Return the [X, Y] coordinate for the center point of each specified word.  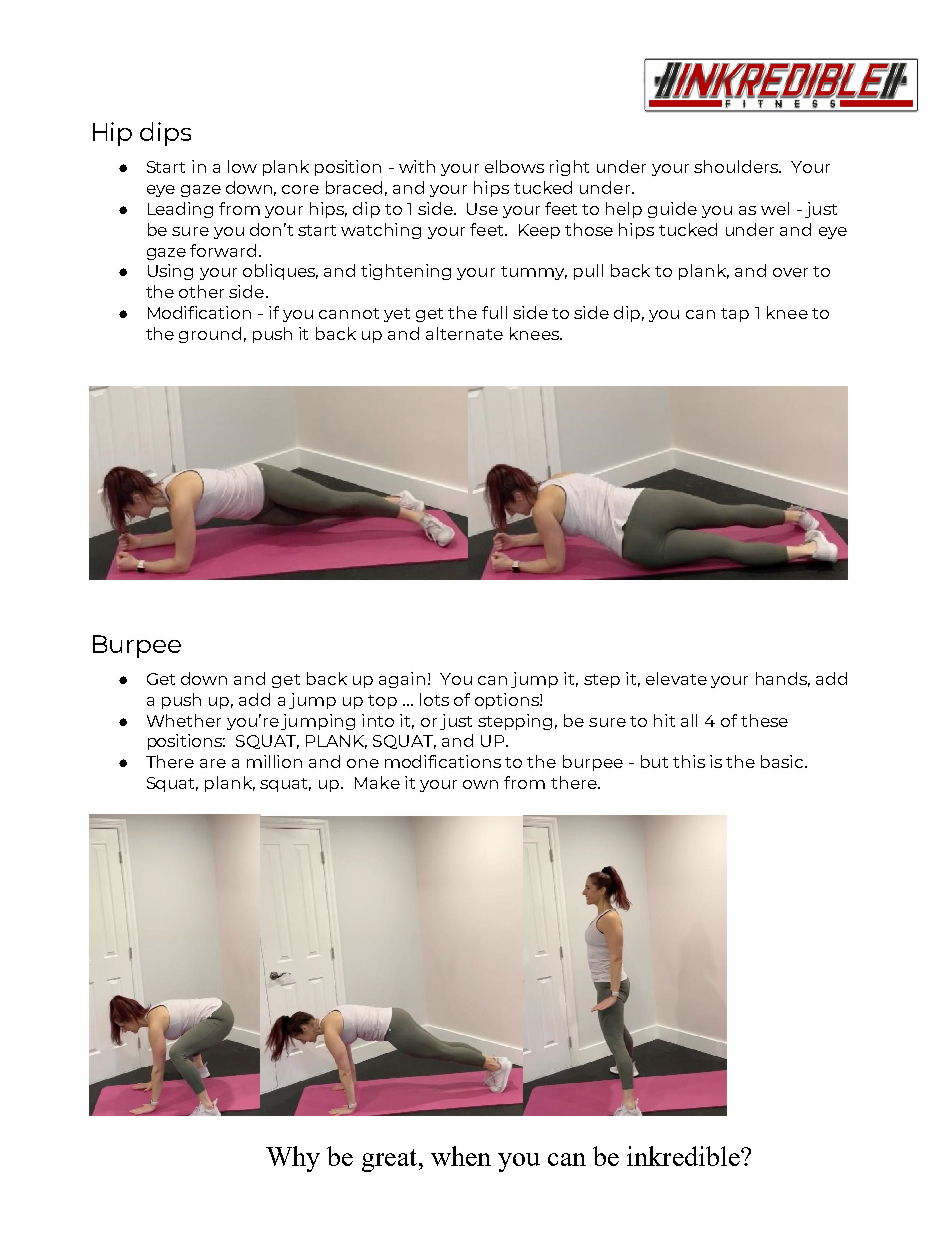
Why [293, 1159]
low [242, 166]
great [389, 1160]
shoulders [737, 166]
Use [482, 209]
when [461, 1156]
